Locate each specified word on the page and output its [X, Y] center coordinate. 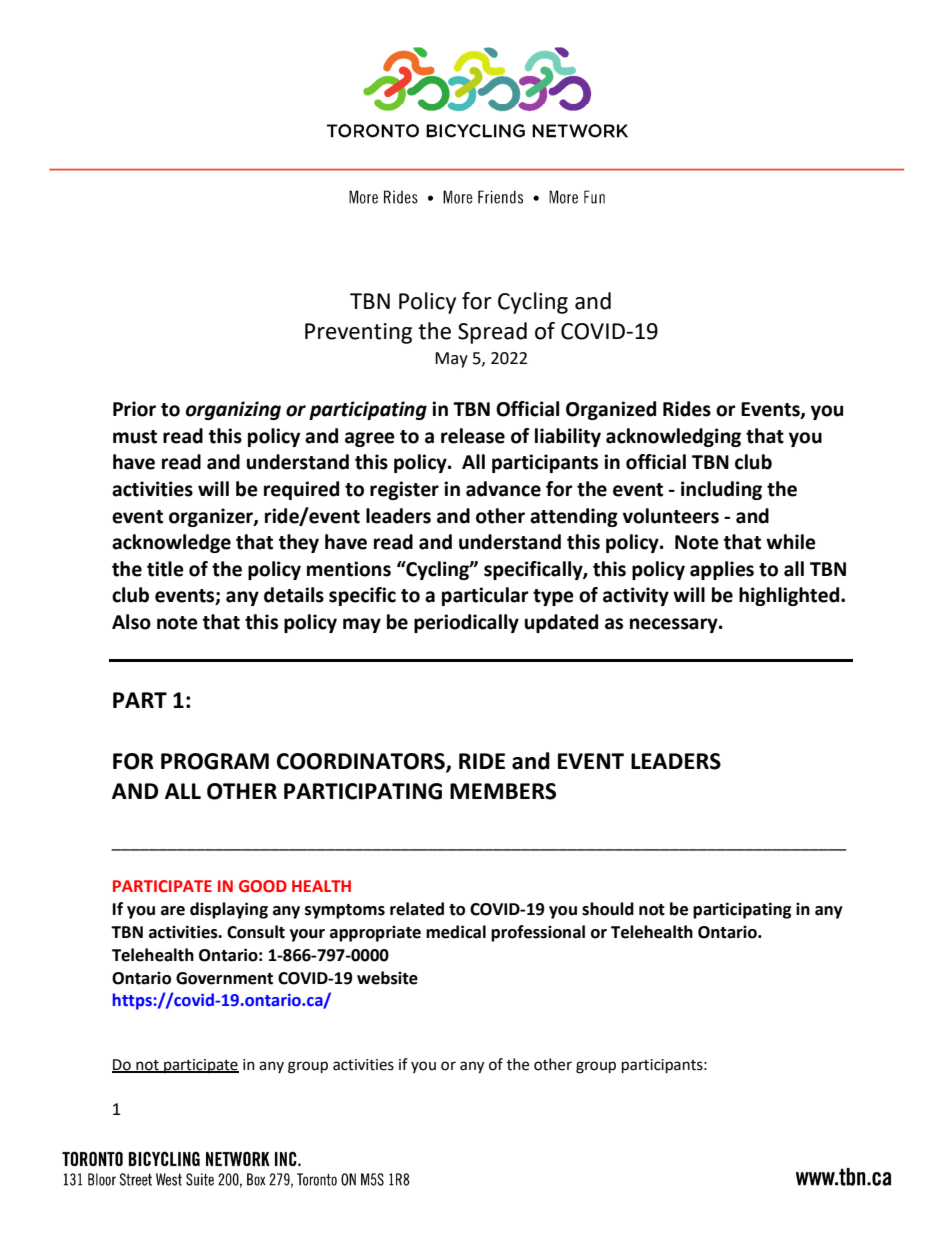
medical [456, 932]
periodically [466, 623]
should [608, 909]
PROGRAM [215, 761]
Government [224, 978]
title [165, 569]
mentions [349, 569]
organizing [233, 410]
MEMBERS [503, 791]
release [473, 436]
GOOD [263, 886]
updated [561, 623]
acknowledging [673, 437]
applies [722, 570]
